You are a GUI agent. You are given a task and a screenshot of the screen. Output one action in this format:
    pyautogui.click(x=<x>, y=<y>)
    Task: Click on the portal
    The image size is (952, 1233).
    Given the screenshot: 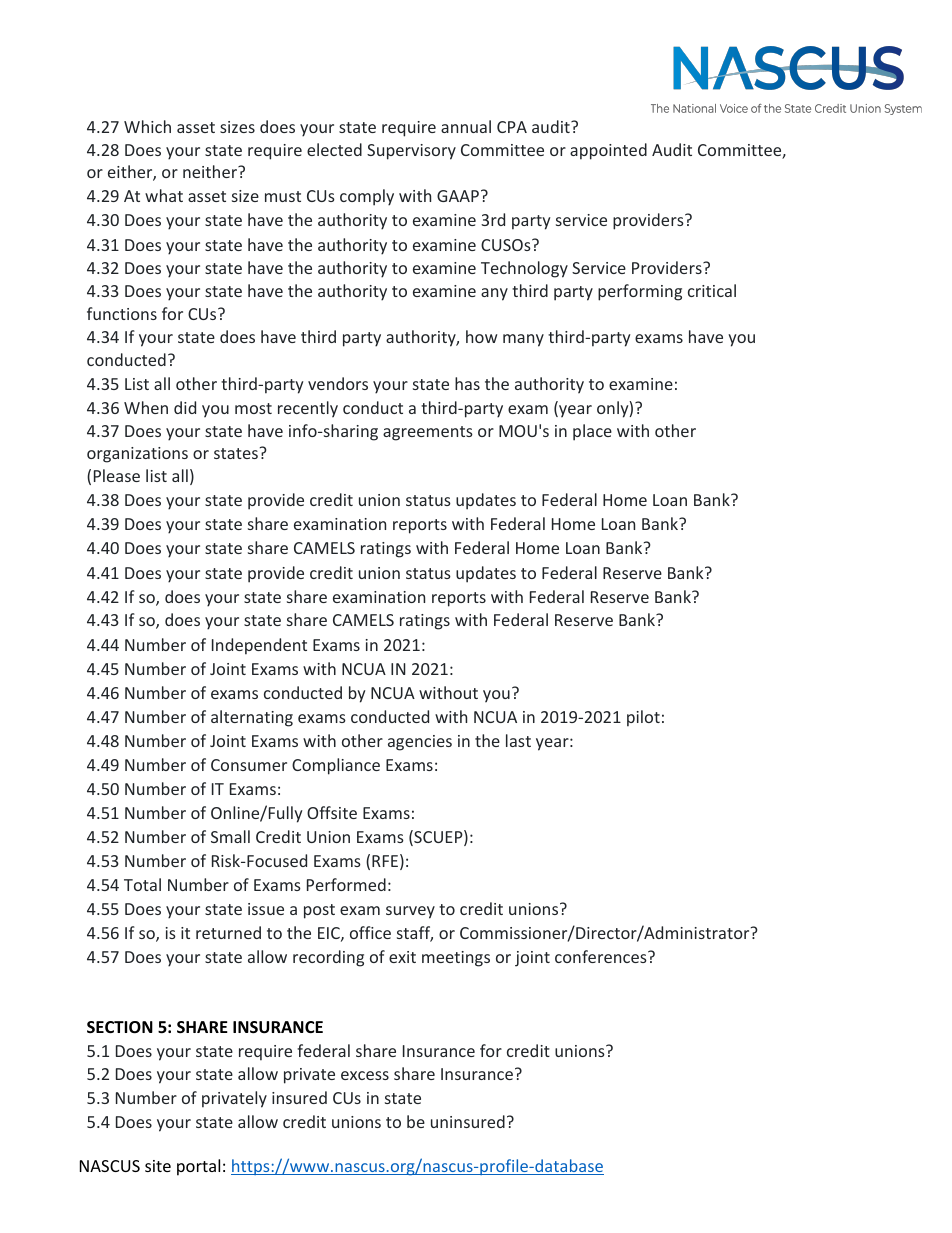 What is the action you would take?
    pyautogui.click(x=198, y=1167)
